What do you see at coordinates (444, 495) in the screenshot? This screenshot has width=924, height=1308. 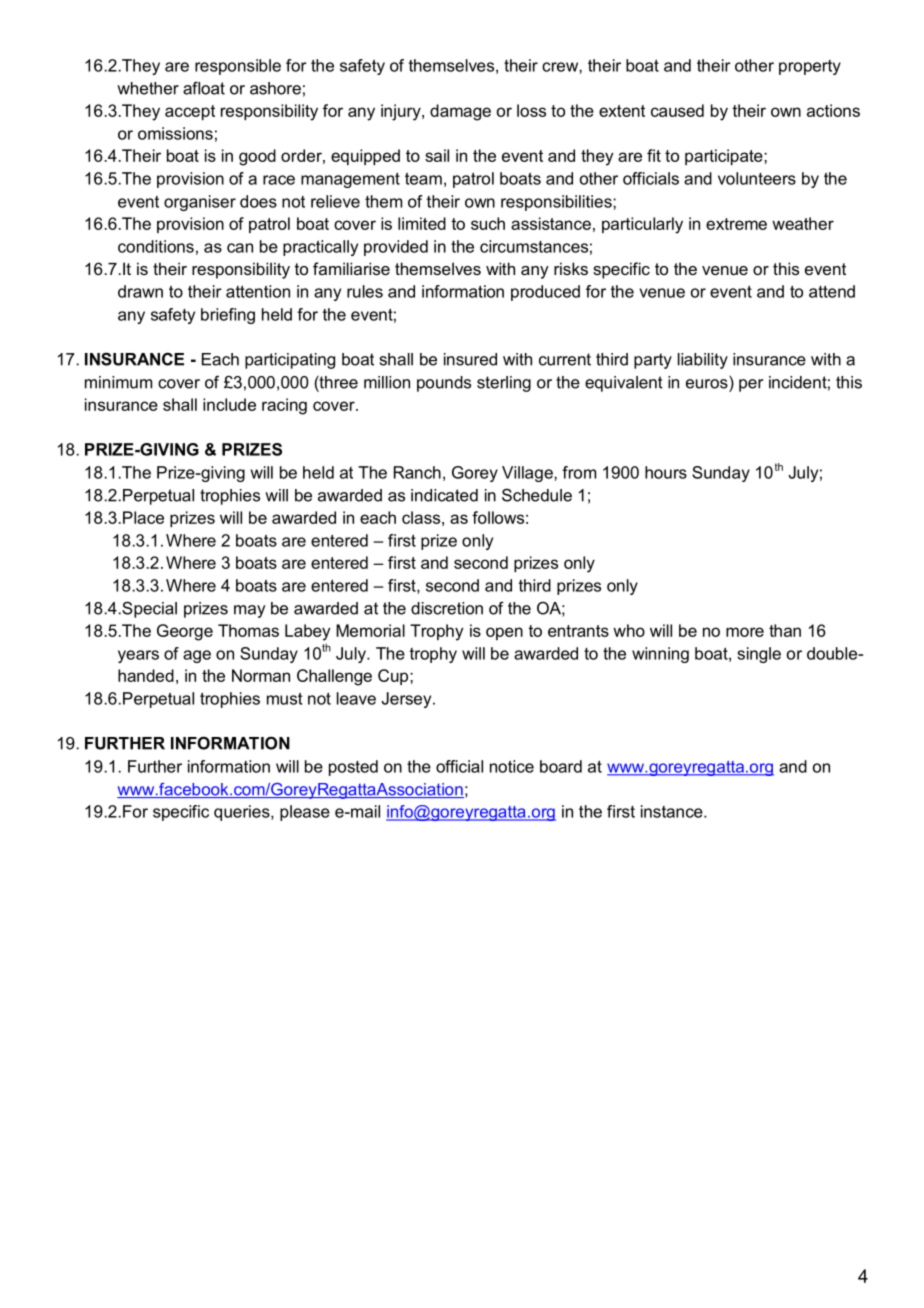 I see `indicated` at bounding box center [444, 495].
